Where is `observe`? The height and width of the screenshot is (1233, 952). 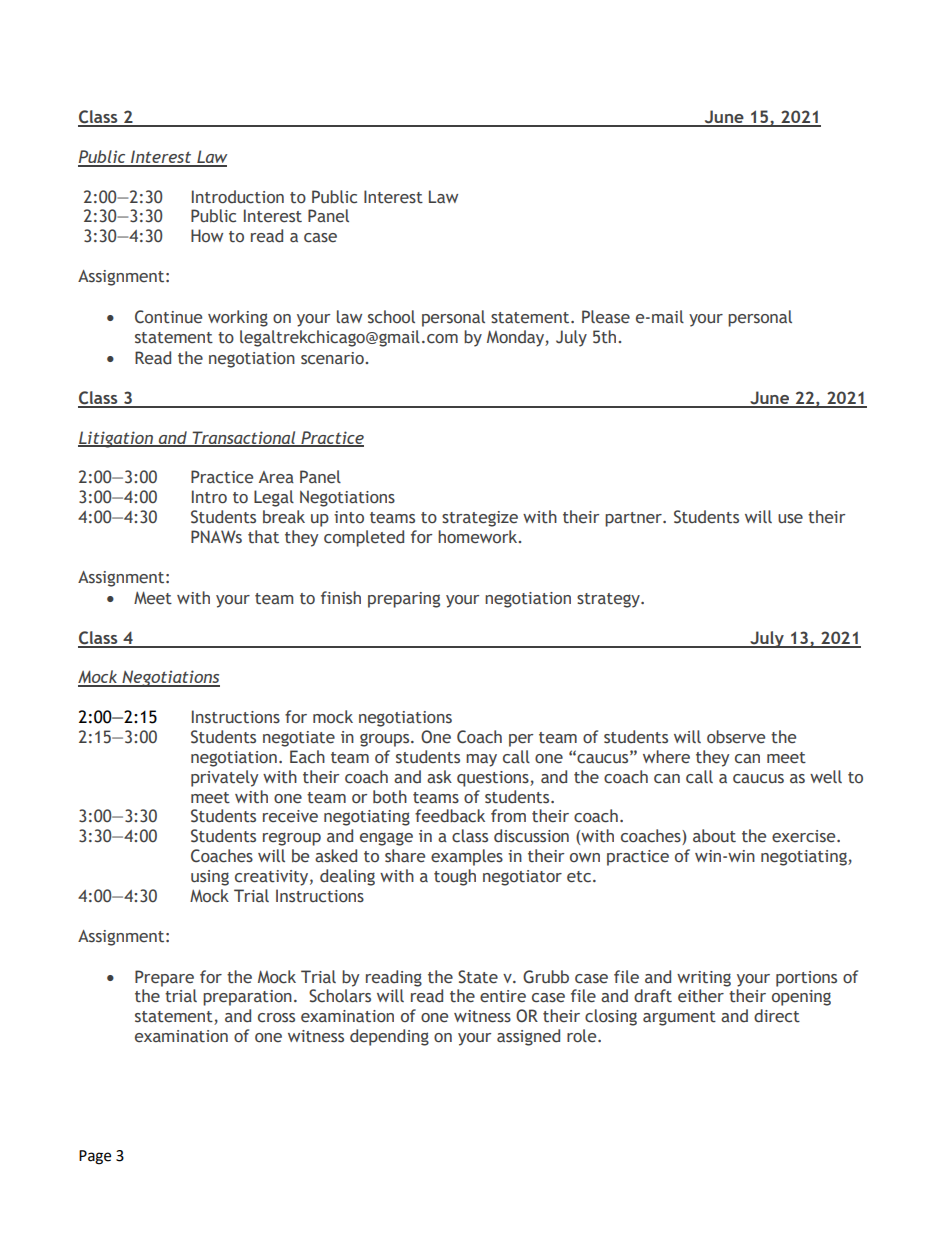
observe is located at coordinates (736, 737).
